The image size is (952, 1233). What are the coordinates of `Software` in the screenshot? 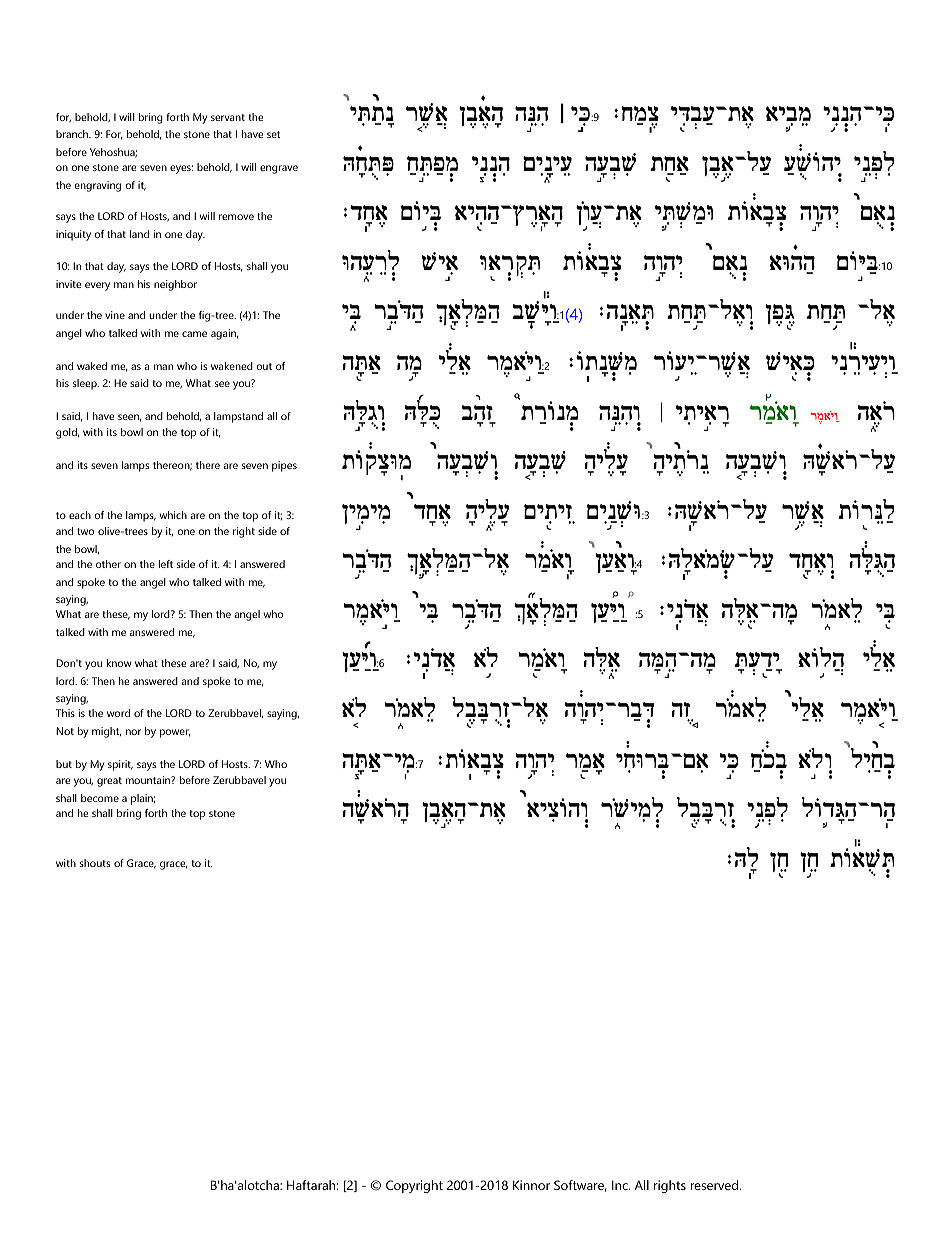 It's located at (580, 1186).
